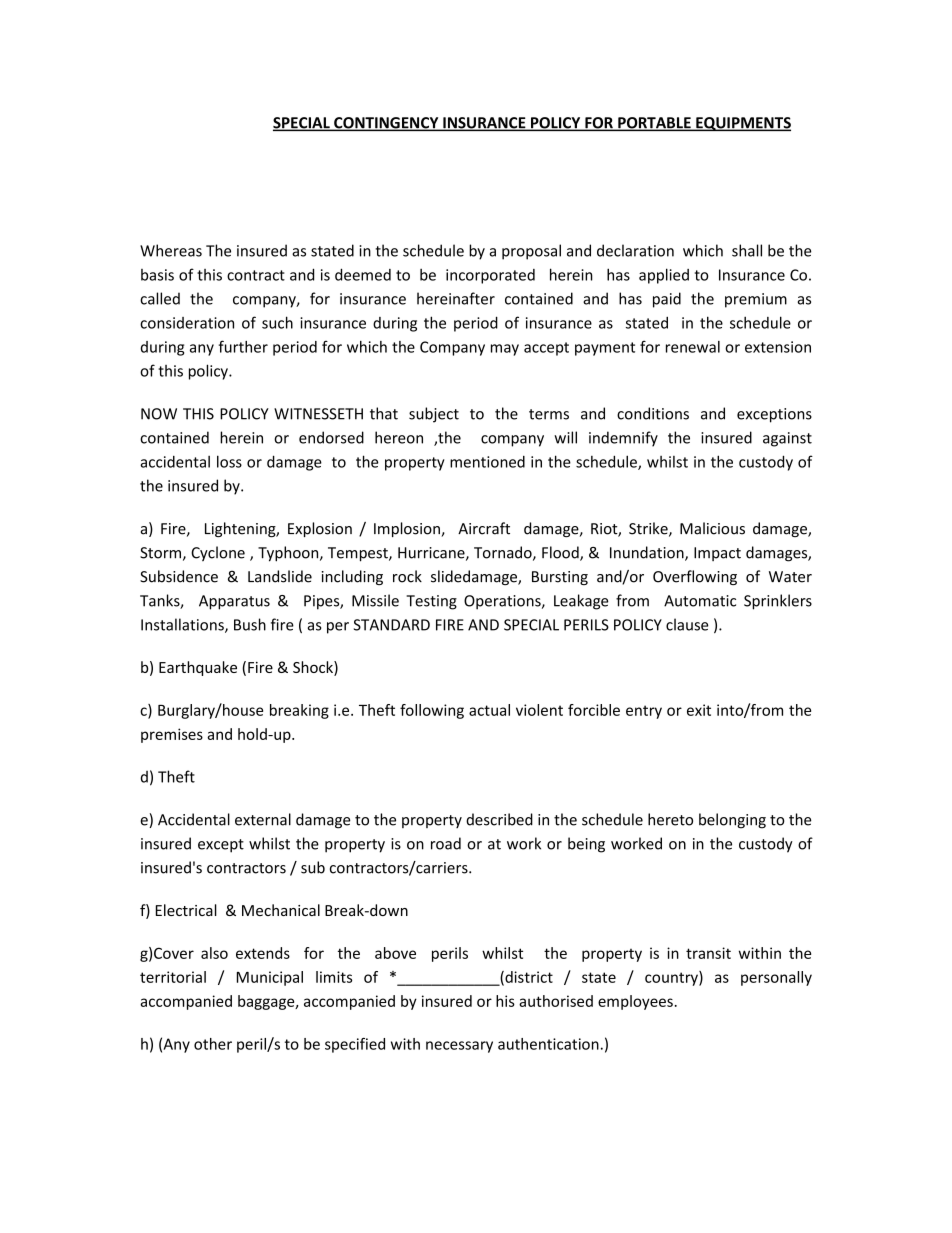  I want to click on actual, so click(489, 710).
